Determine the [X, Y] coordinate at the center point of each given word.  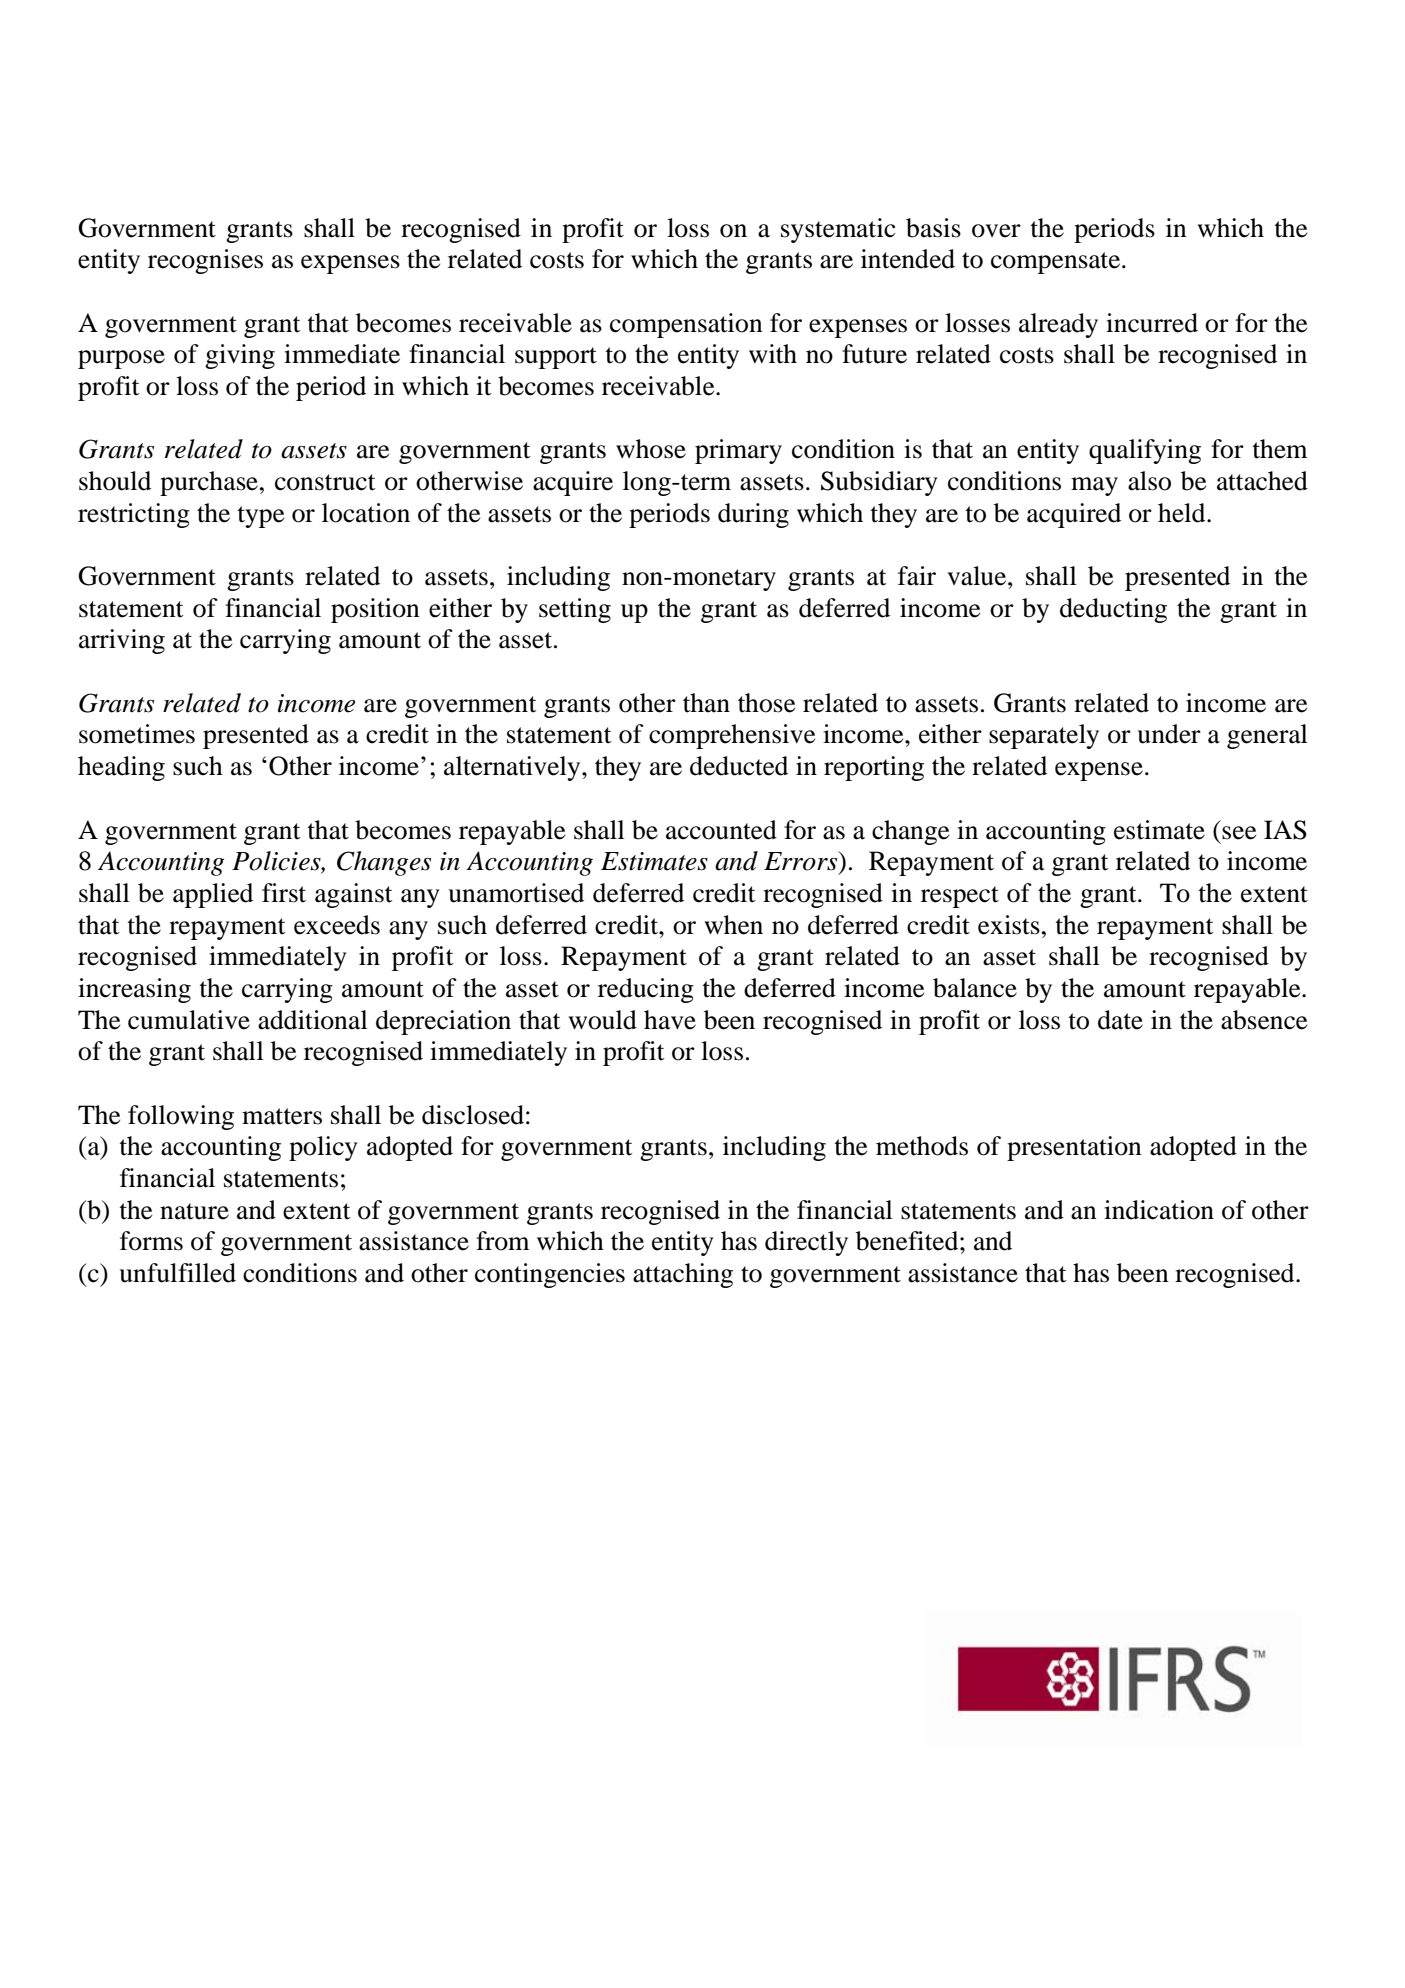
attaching [683, 1275]
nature [194, 1211]
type [260, 517]
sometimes [137, 734]
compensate [1057, 263]
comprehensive [732, 736]
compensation [686, 325]
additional [313, 1020]
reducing [646, 990]
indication [1159, 1210]
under [1169, 734]
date [1120, 1020]
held [1183, 513]
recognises [205, 261]
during [753, 515]
